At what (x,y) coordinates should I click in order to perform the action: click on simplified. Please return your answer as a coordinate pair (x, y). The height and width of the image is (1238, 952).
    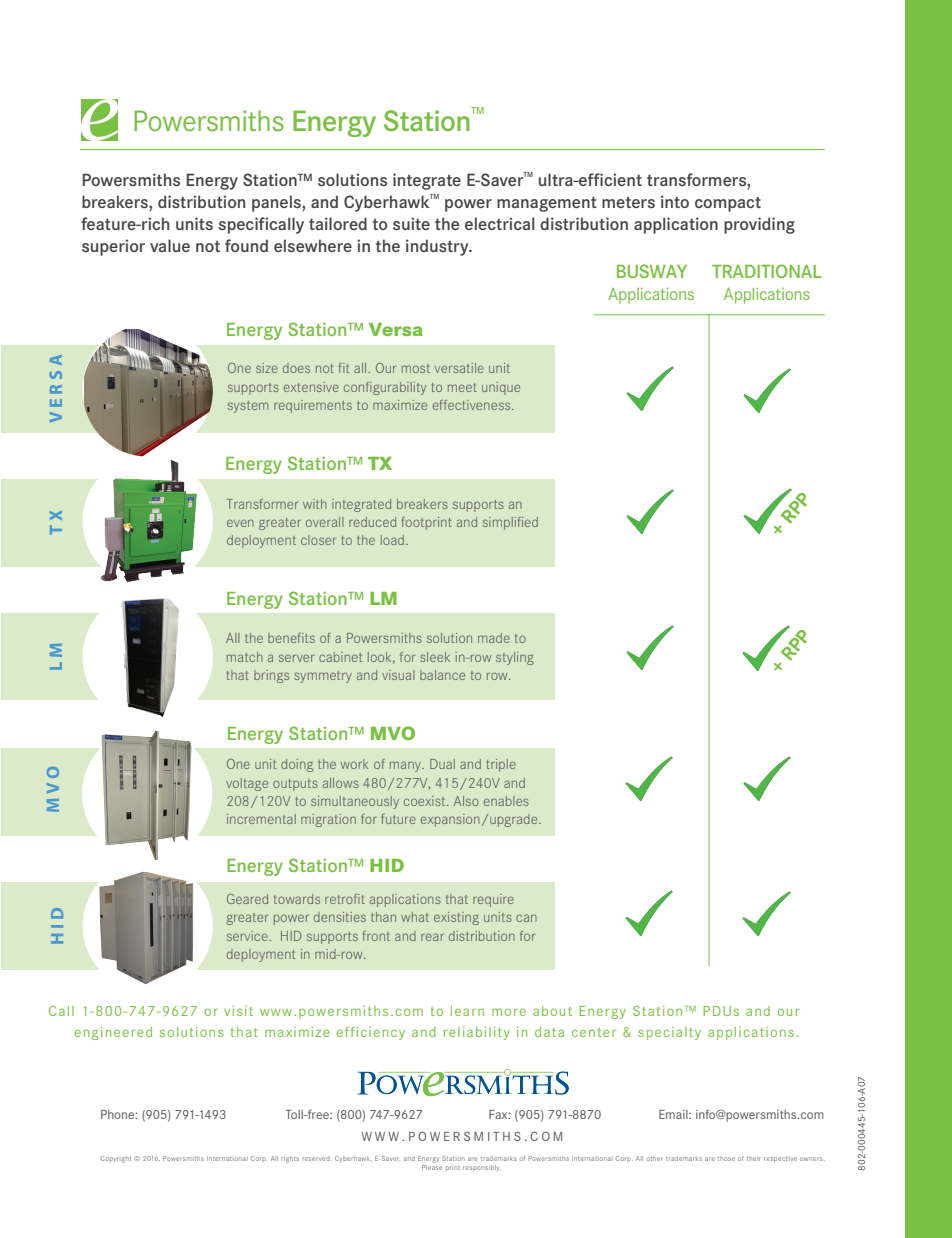
    Looking at the image, I should click on (510, 523).
